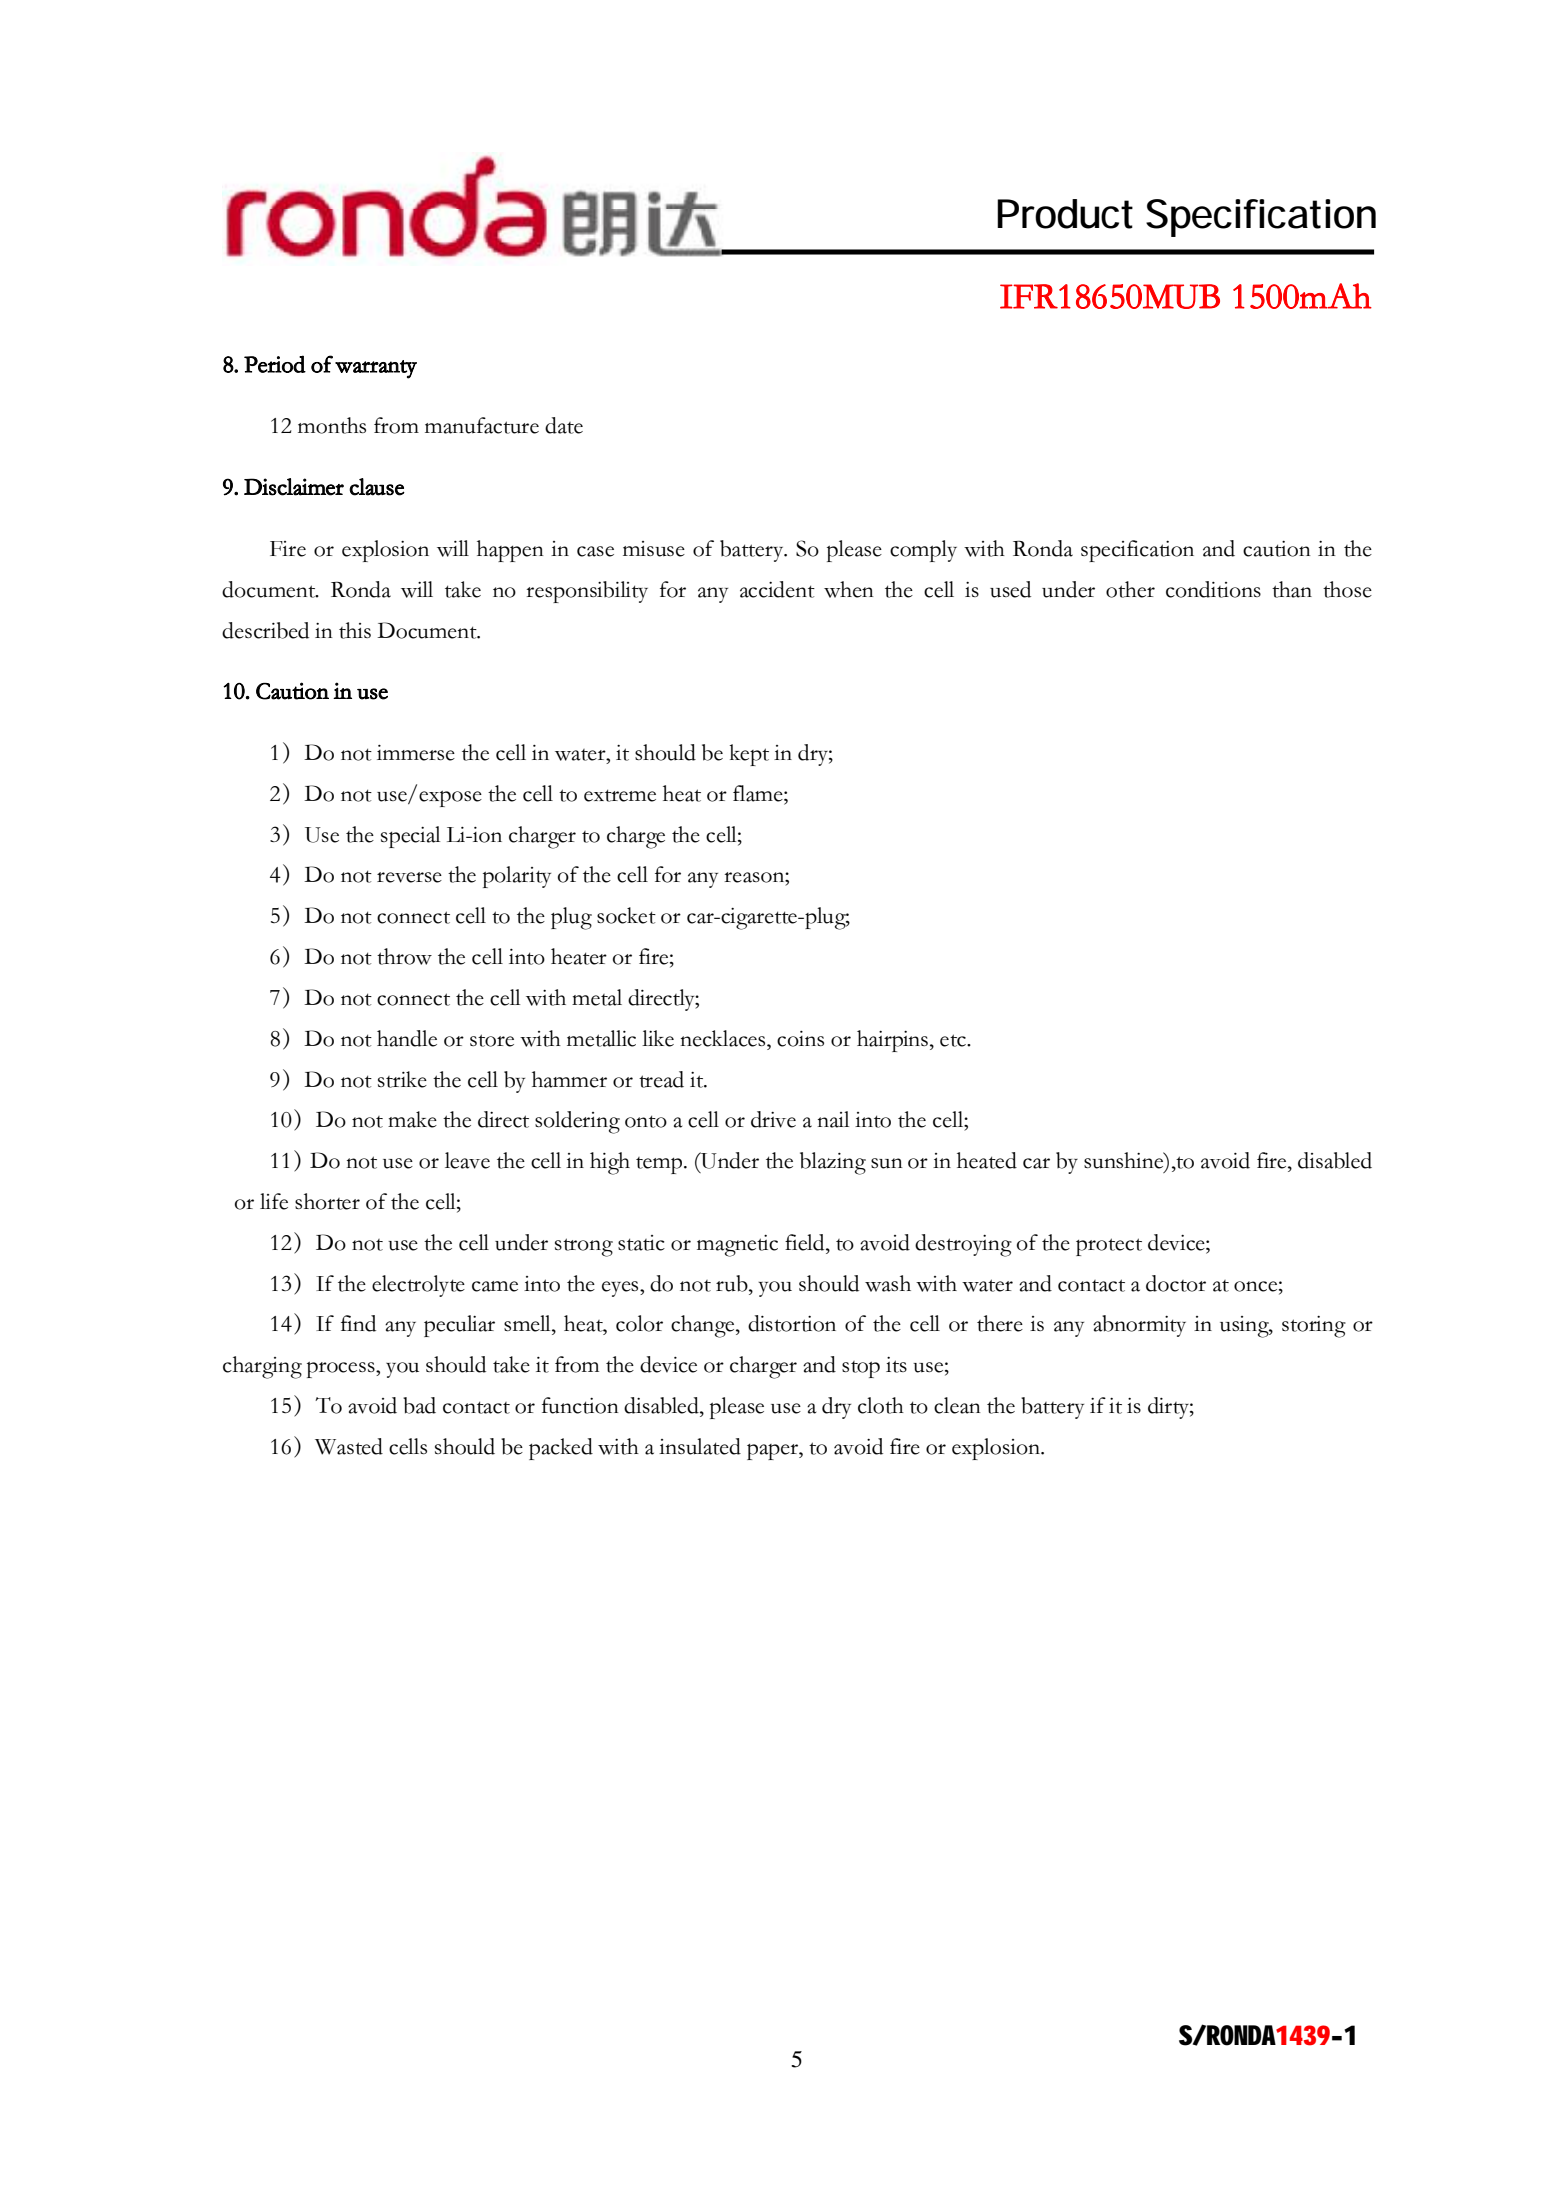  Describe the element at coordinates (749, 755) in the screenshot. I see `kept` at that location.
